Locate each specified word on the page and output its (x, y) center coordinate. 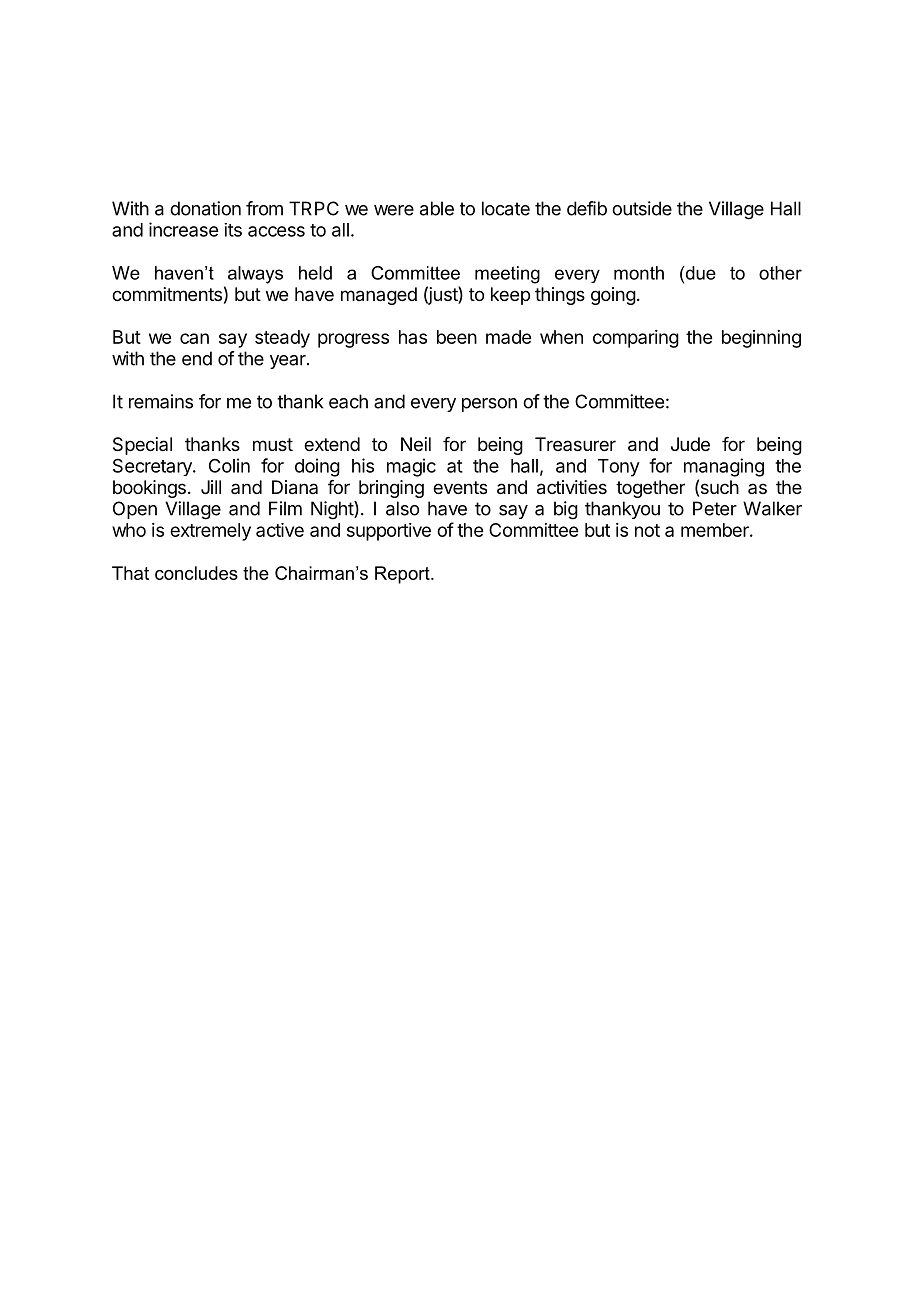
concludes (196, 573)
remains (161, 401)
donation (205, 208)
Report (403, 575)
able (437, 208)
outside (642, 208)
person (489, 405)
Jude (690, 444)
